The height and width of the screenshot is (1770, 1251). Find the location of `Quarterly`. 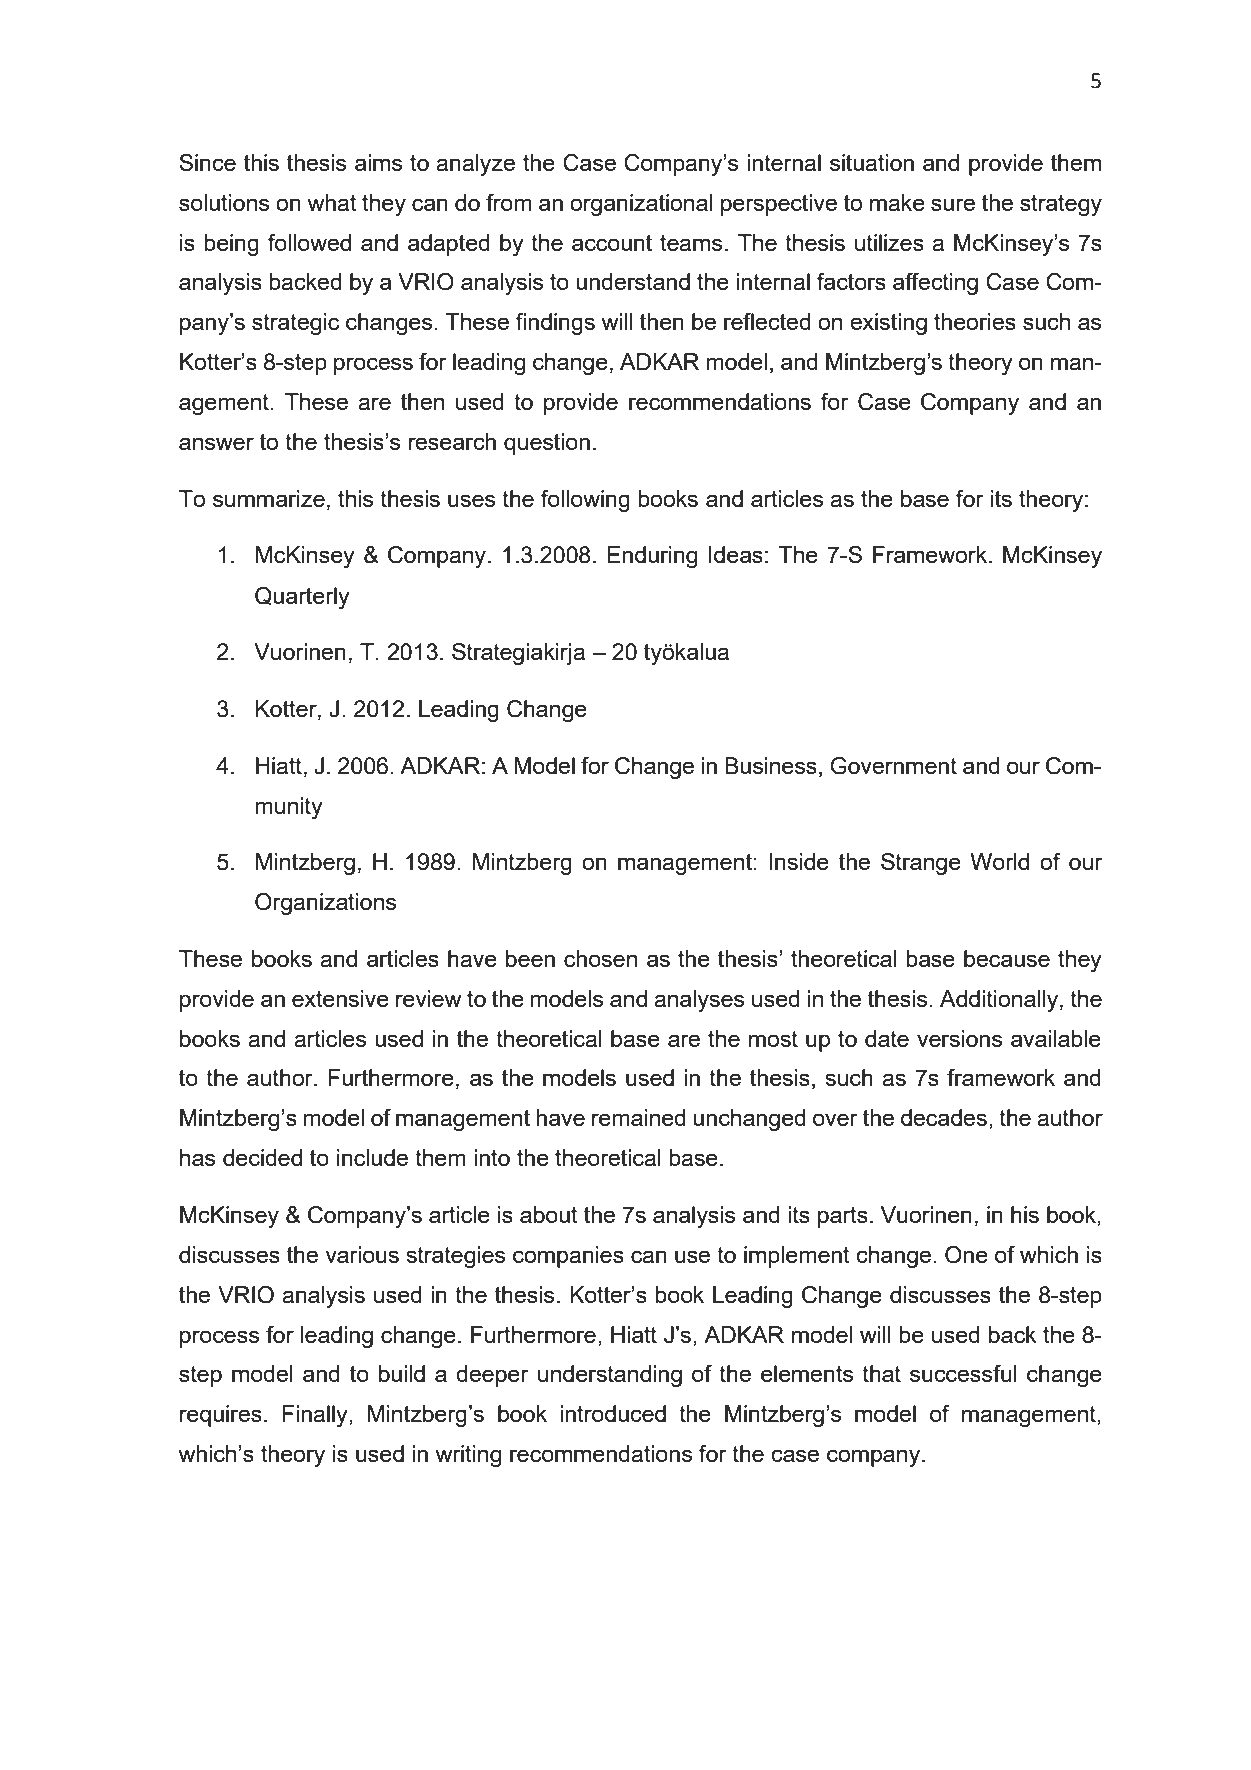

Quarterly is located at coordinates (302, 598).
